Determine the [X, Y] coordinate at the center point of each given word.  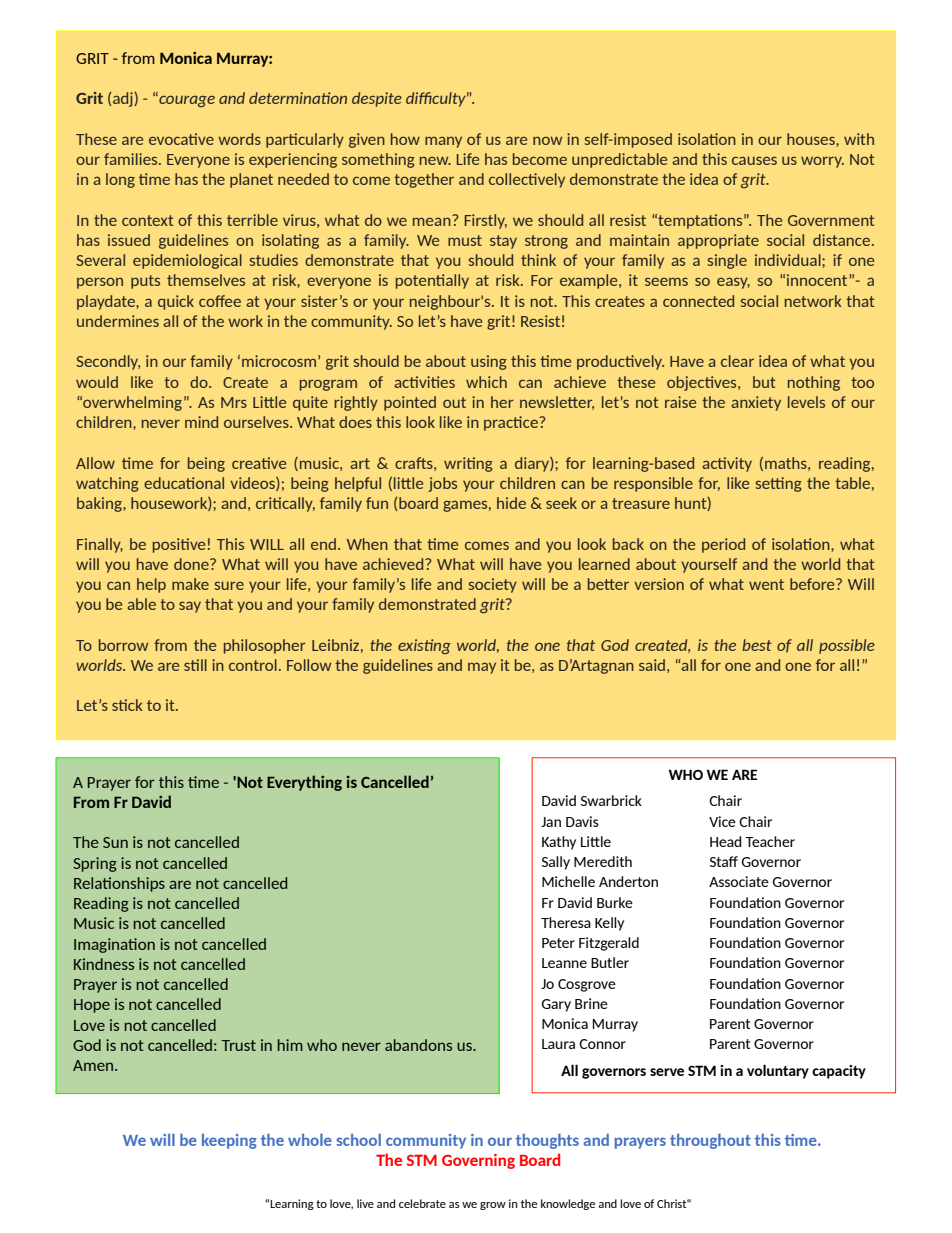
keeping [229, 1141]
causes [754, 160]
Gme [802, 1140]
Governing [478, 1161]
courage [186, 100]
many [443, 142]
